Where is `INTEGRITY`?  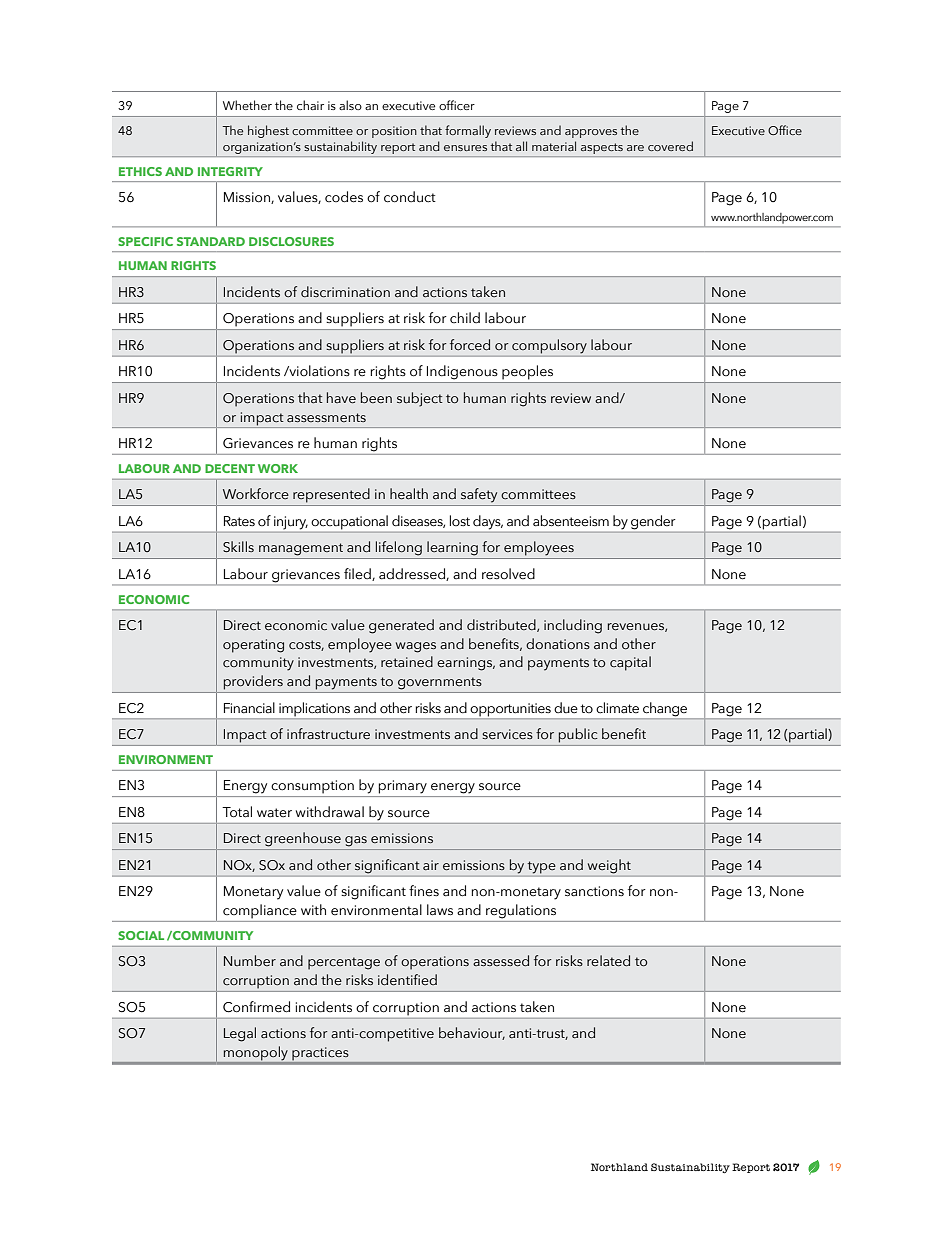 INTEGRITY is located at coordinates (230, 171).
